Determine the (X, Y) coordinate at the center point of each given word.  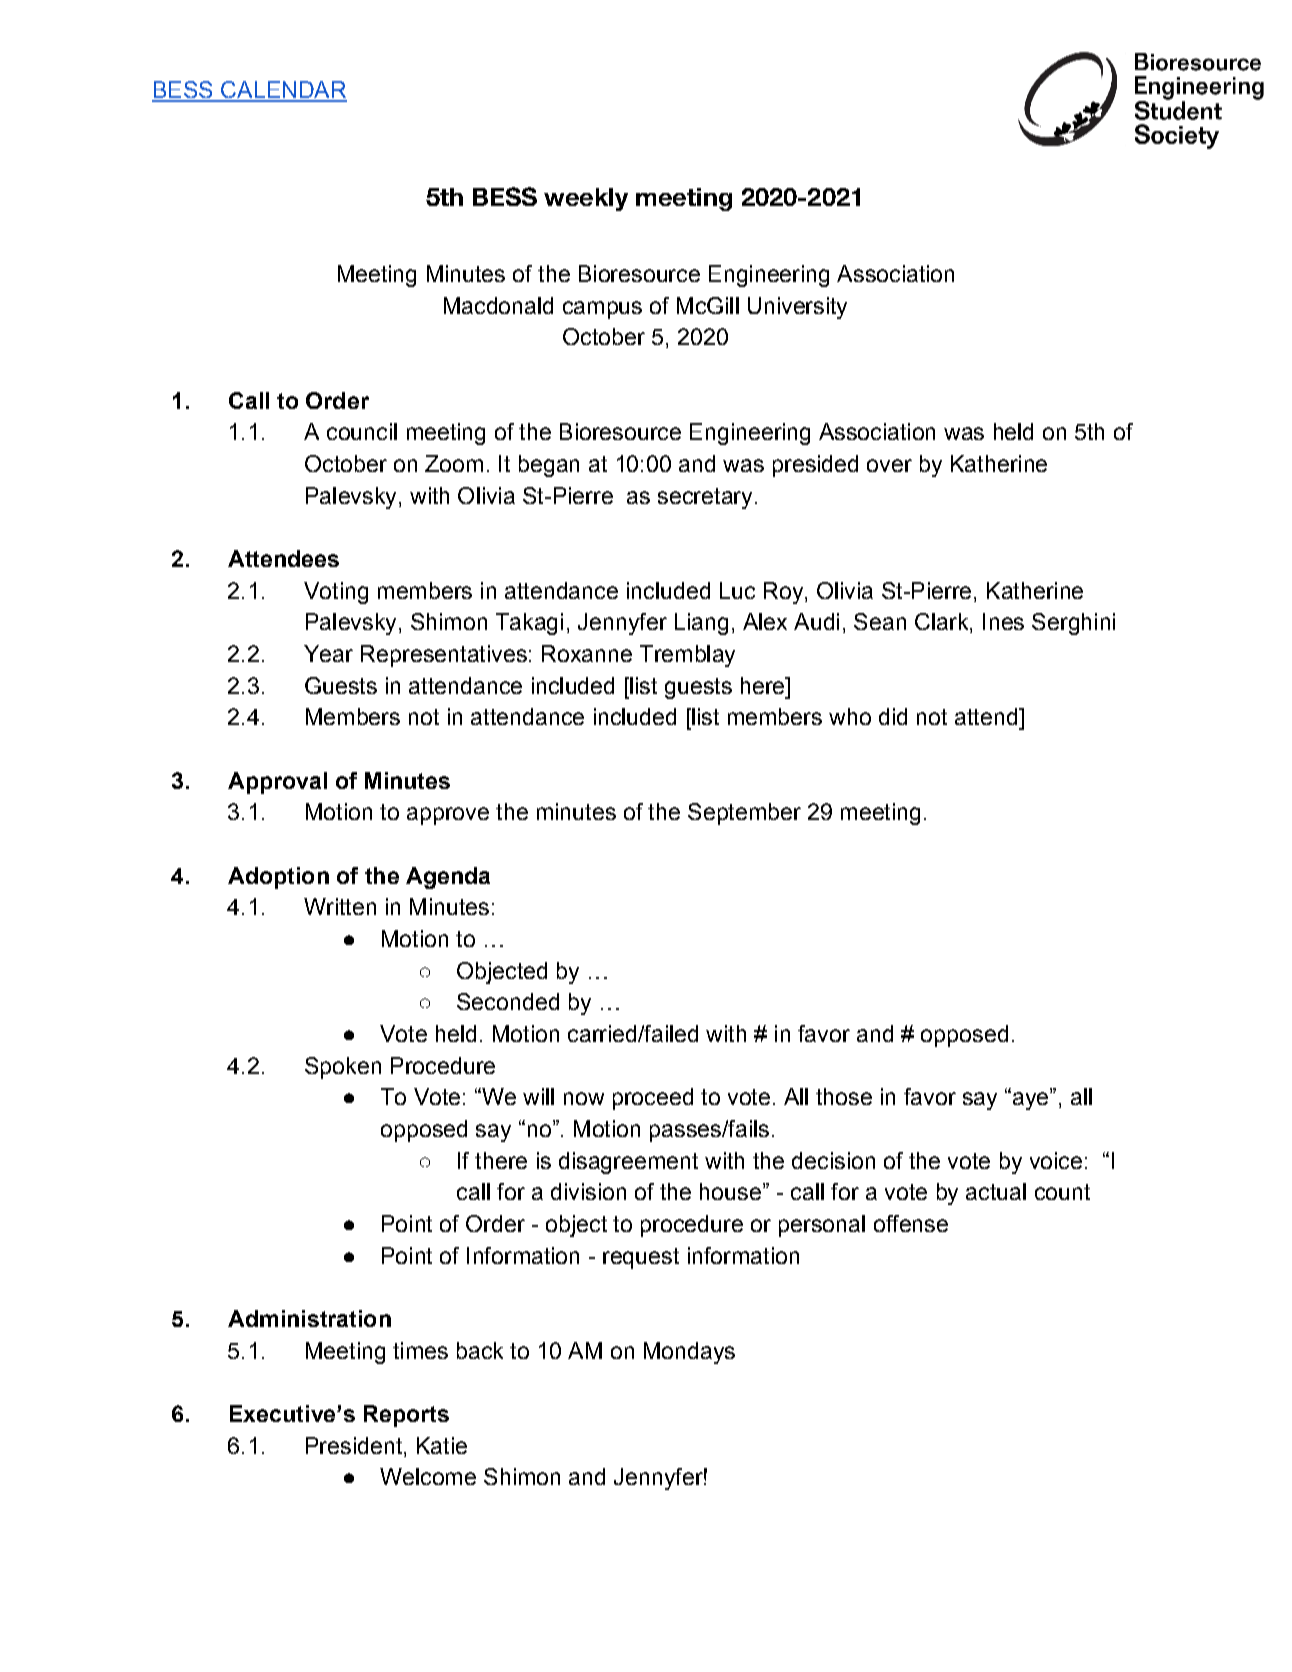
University (797, 308)
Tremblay (687, 656)
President (354, 1445)
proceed (653, 1099)
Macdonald (498, 305)
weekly (586, 199)
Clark (943, 623)
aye (1030, 1100)
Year (328, 653)
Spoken (343, 1068)
